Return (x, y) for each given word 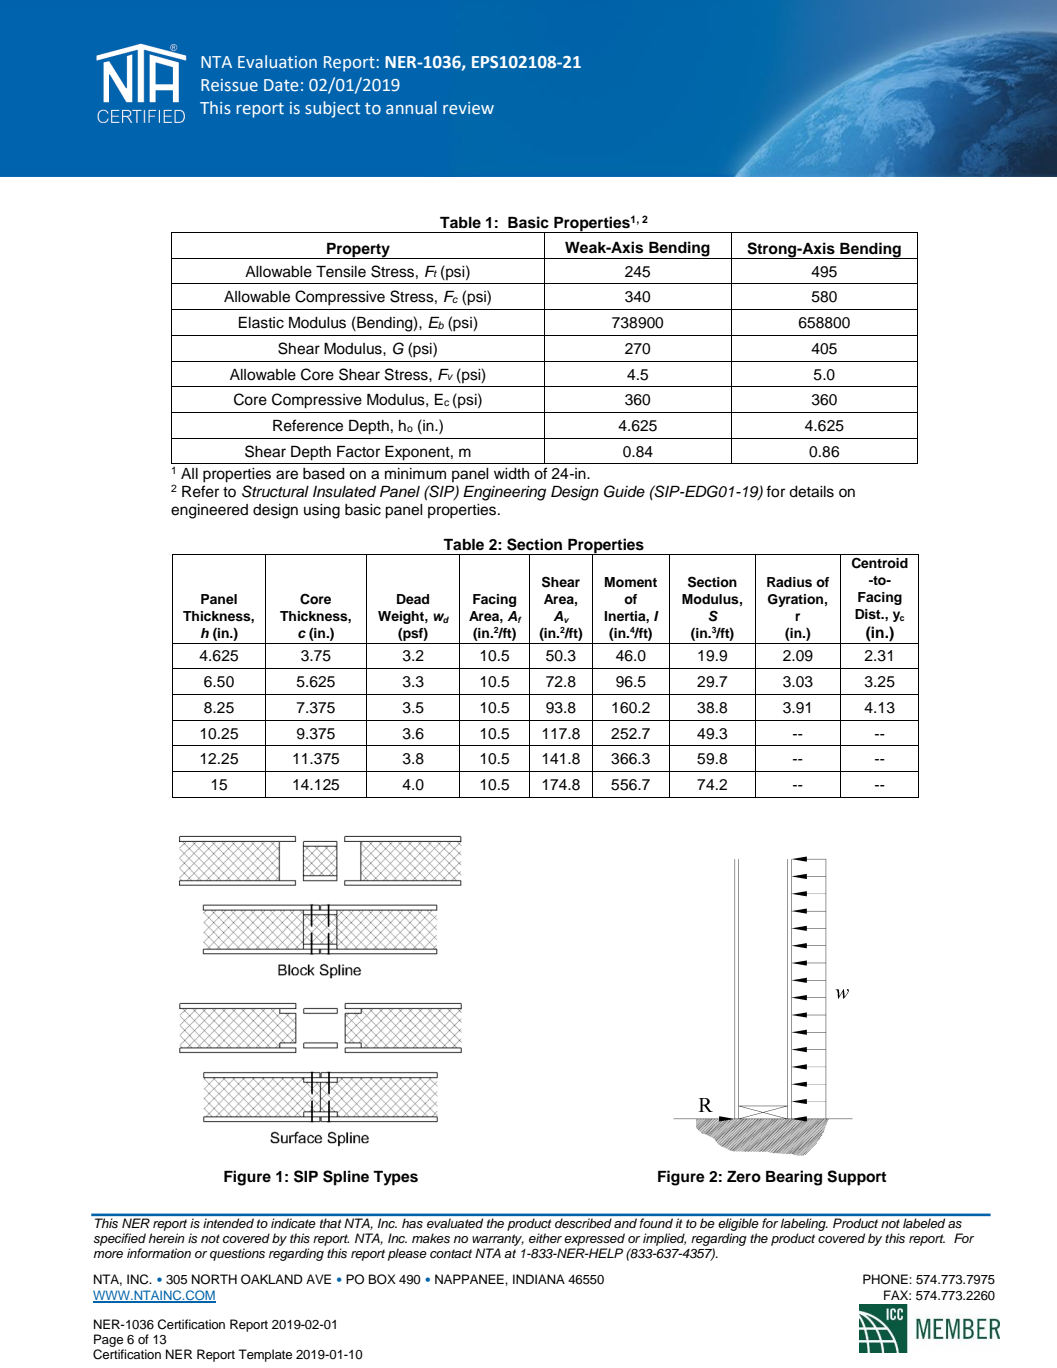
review (468, 108)
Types (395, 1178)
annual (411, 107)
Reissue (229, 85)
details (811, 492)
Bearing (794, 1178)
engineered (209, 511)
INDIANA (539, 1279)
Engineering (504, 493)
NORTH (214, 1279)
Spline (346, 1178)
